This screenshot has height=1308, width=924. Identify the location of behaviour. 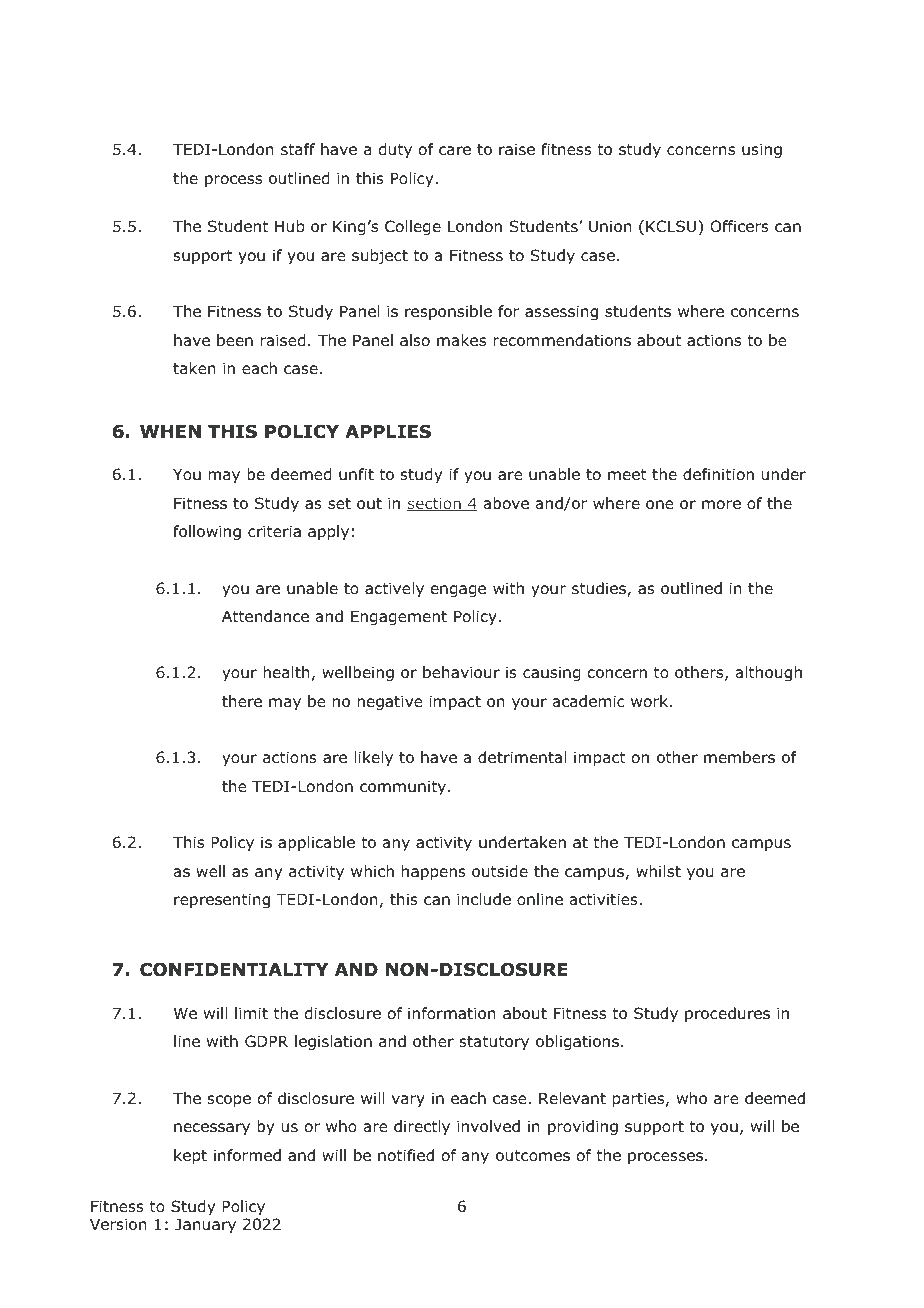
(461, 672).
